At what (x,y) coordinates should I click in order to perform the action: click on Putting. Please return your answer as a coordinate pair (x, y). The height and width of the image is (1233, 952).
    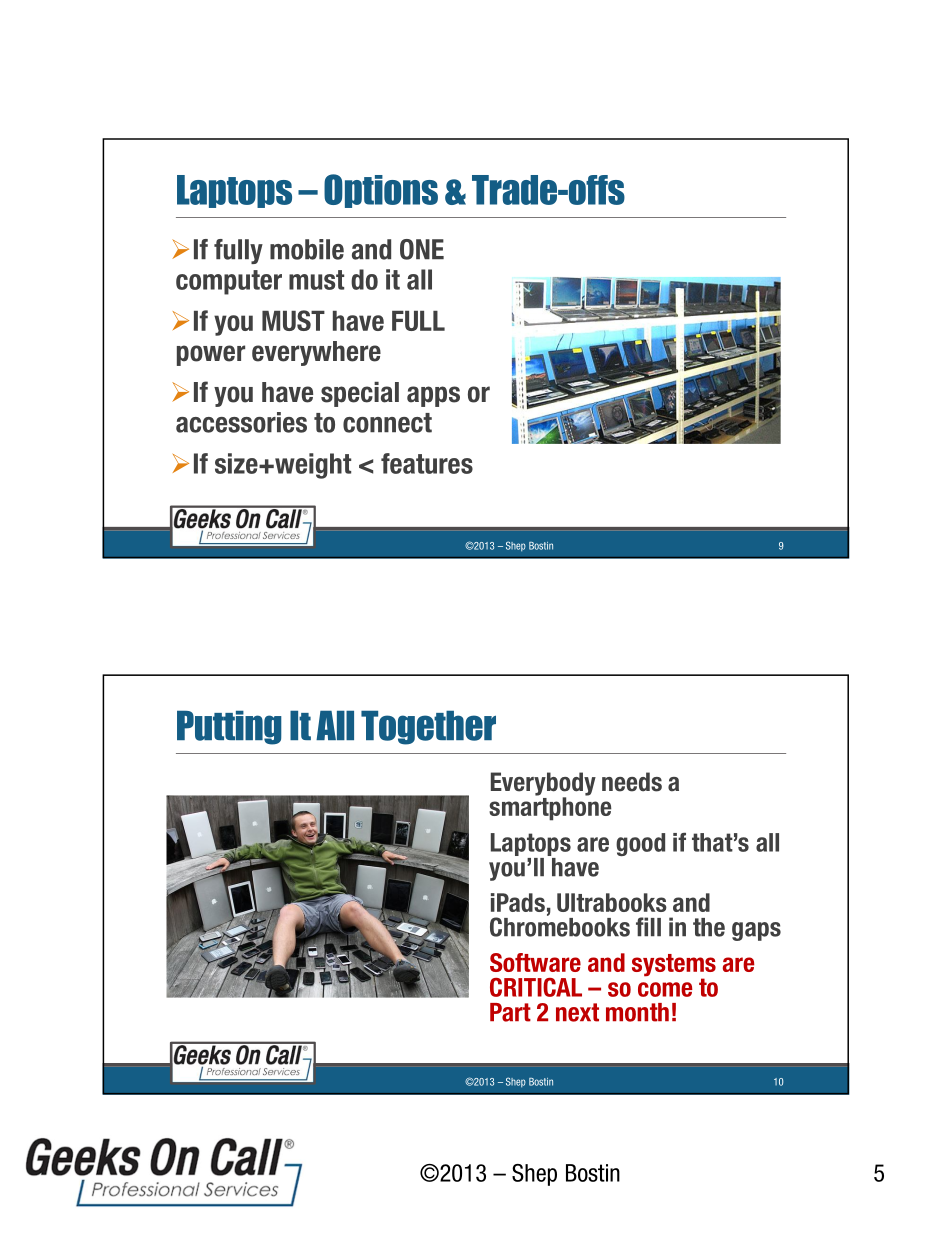
    Looking at the image, I should click on (229, 727).
